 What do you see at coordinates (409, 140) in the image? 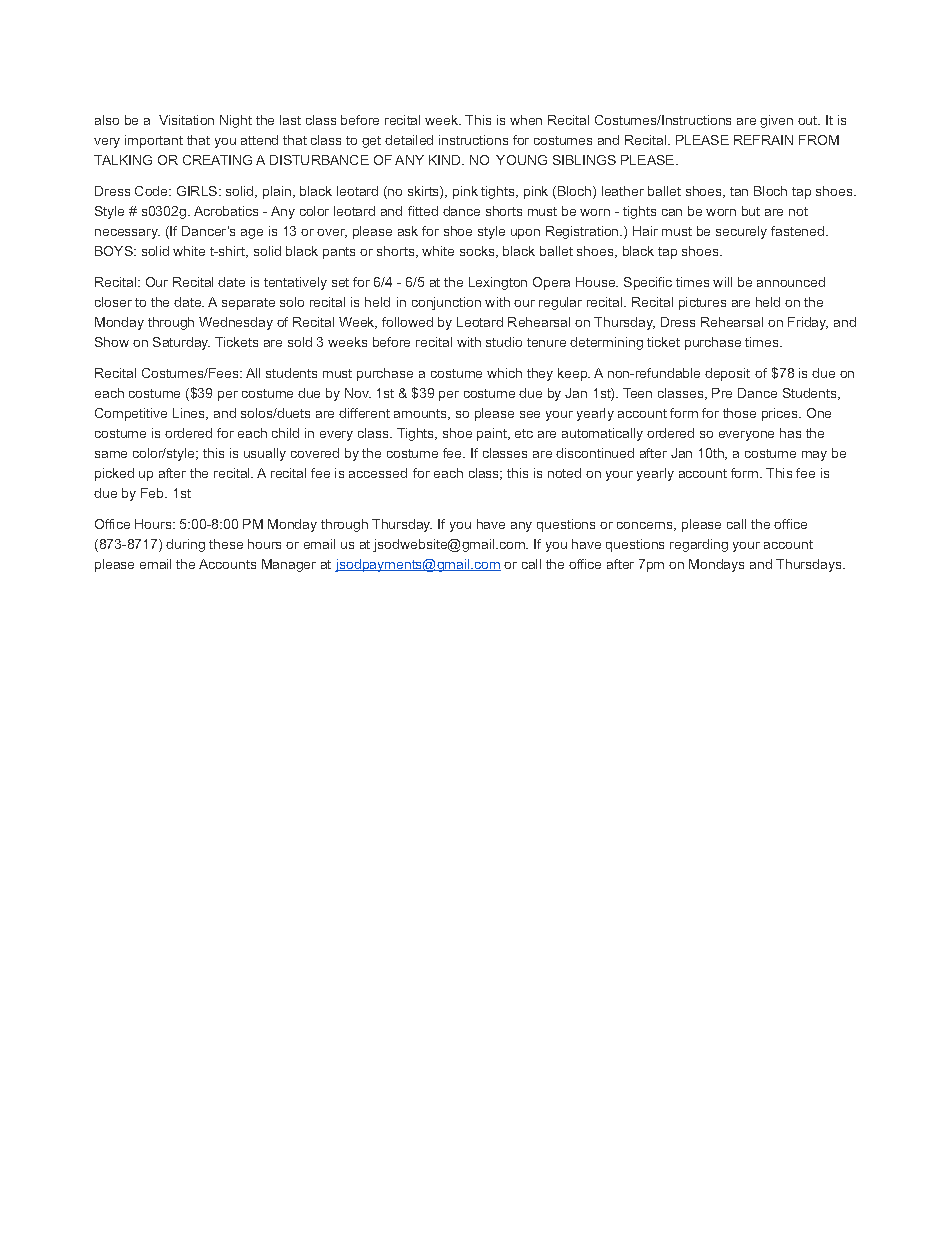
I see `detailed` at bounding box center [409, 140].
